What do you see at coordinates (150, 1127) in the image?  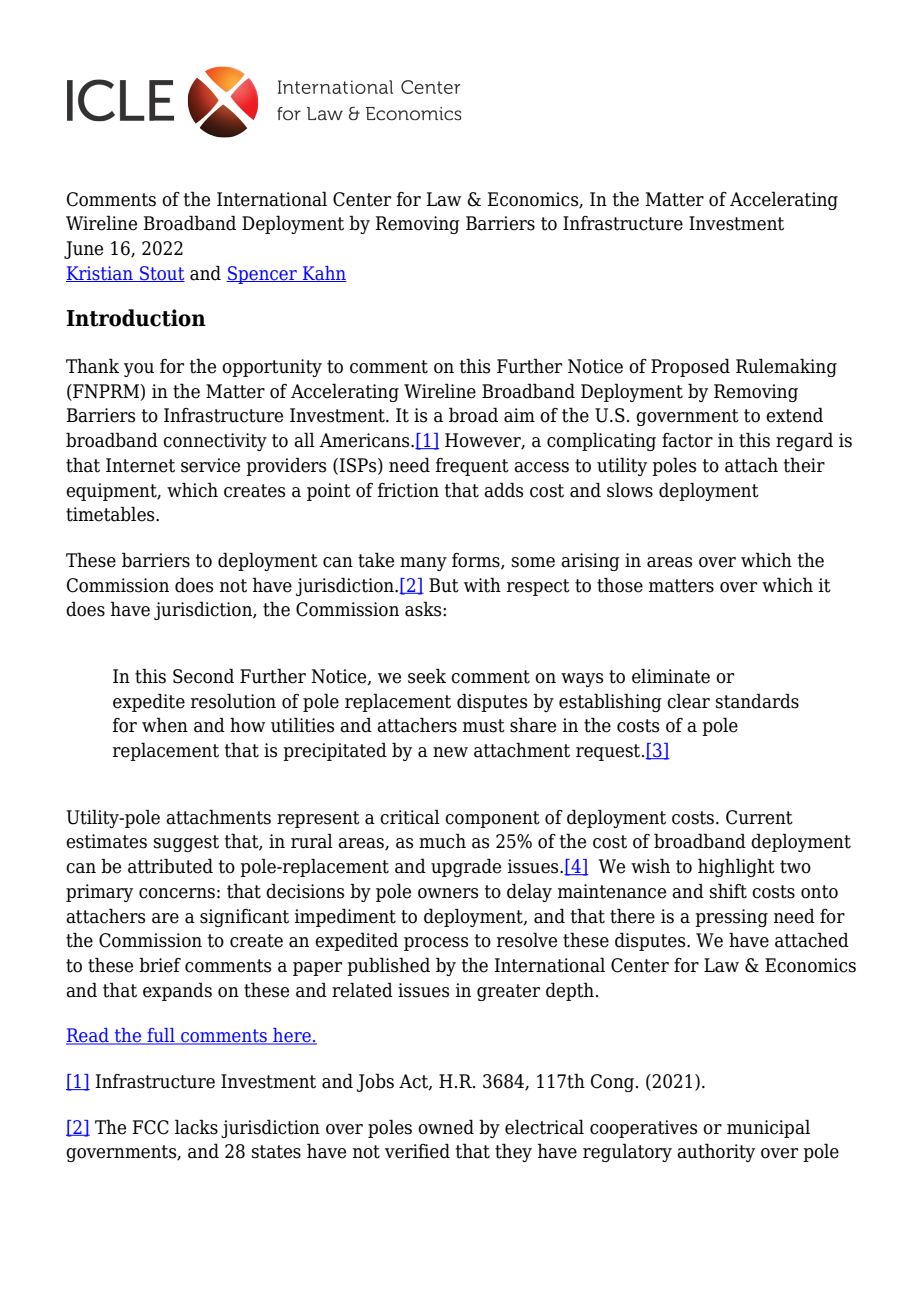 I see `FCC` at bounding box center [150, 1127].
